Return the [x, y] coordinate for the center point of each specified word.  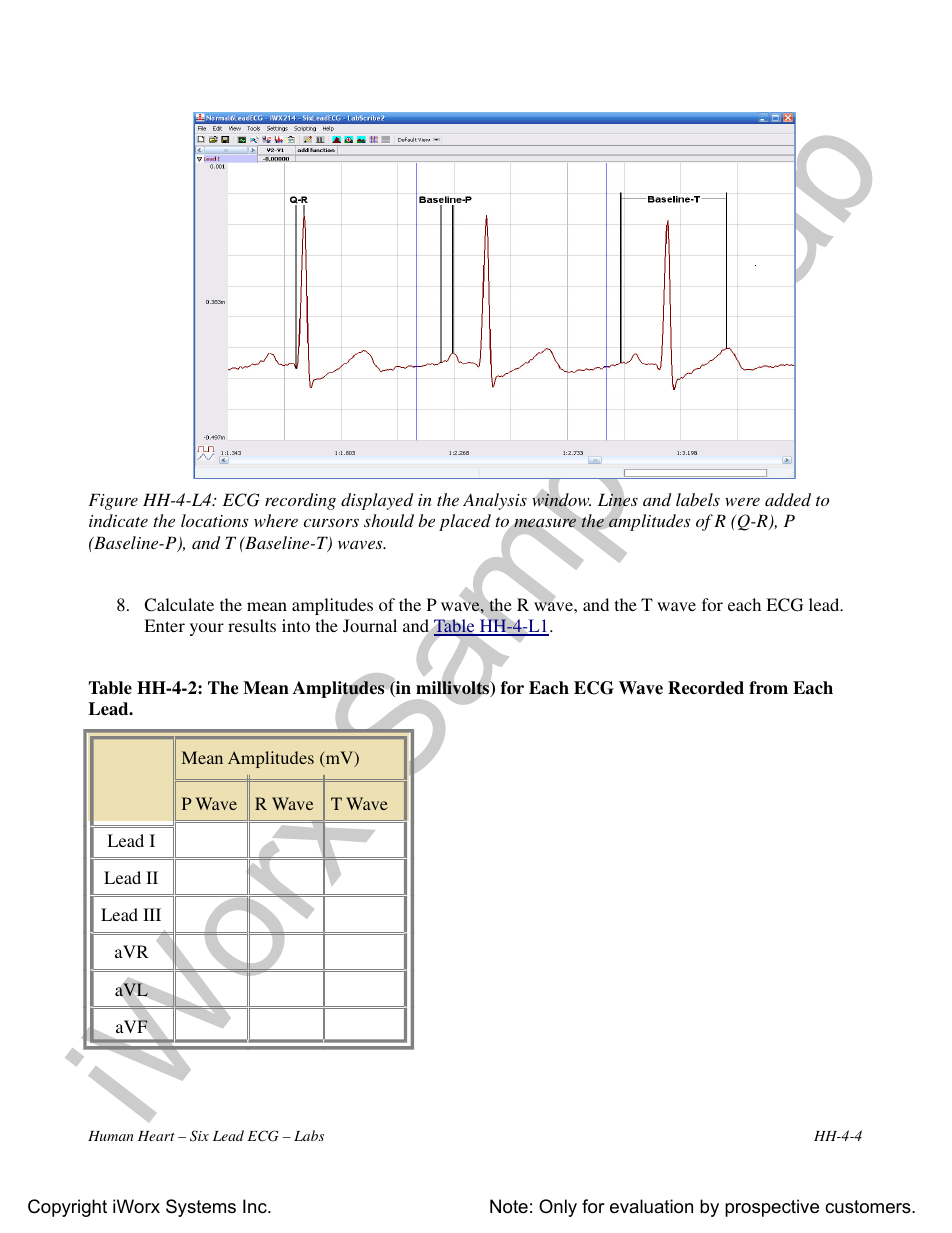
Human [111, 1136]
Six [199, 1136]
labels [698, 499]
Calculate [179, 605]
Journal [370, 625]
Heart [156, 1136]
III [152, 914]
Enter [164, 625]
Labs [309, 1135]
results [252, 625]
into [296, 625]
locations [215, 520]
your [207, 629]
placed [465, 522]
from [768, 687]
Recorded [706, 688]
